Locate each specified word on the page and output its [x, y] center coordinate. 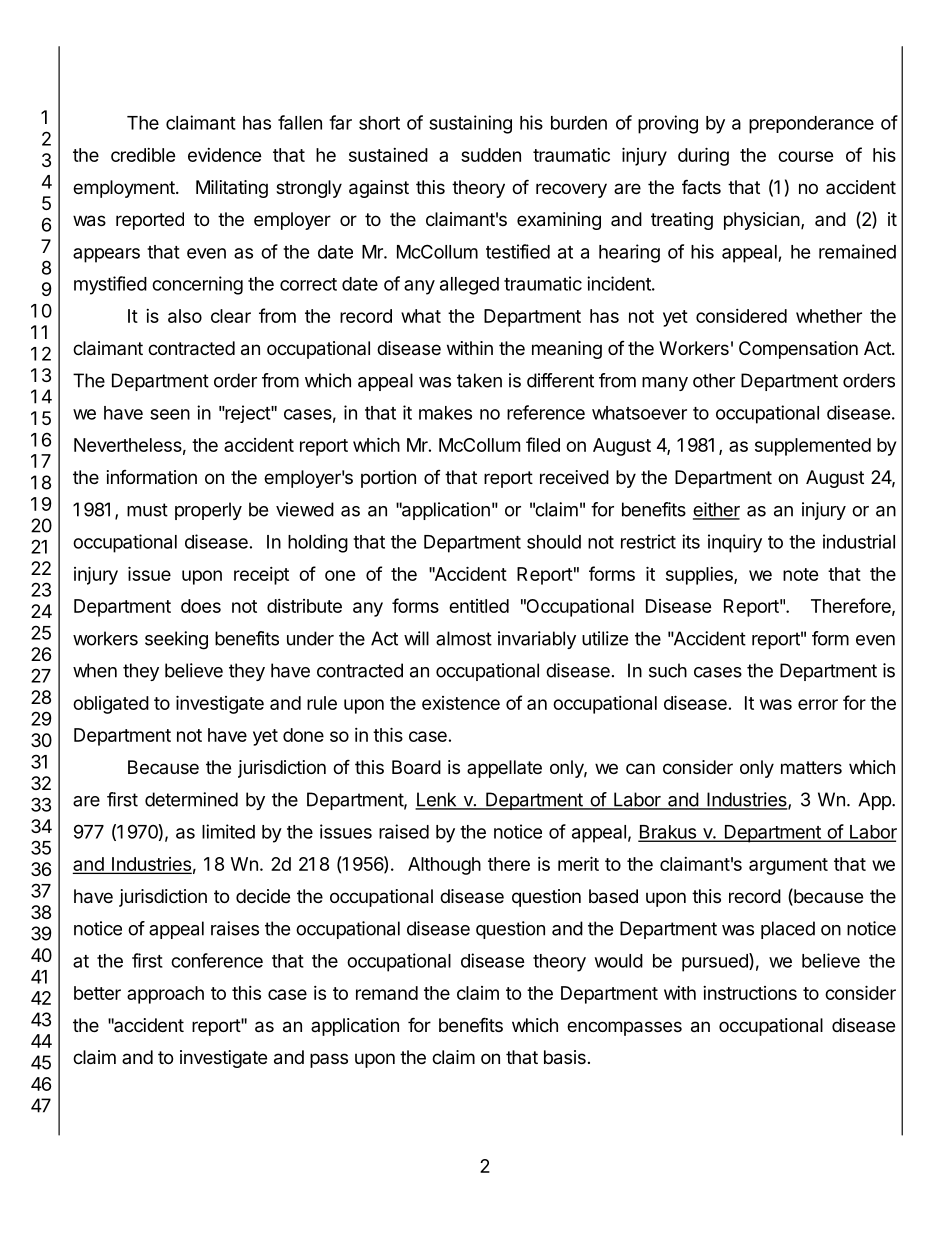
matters [811, 768]
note [801, 574]
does [201, 606]
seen [170, 414]
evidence [225, 155]
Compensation [798, 350]
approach [165, 995]
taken [479, 380]
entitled [479, 606]
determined [191, 799]
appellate [504, 769]
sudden [491, 155]
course [806, 156]
